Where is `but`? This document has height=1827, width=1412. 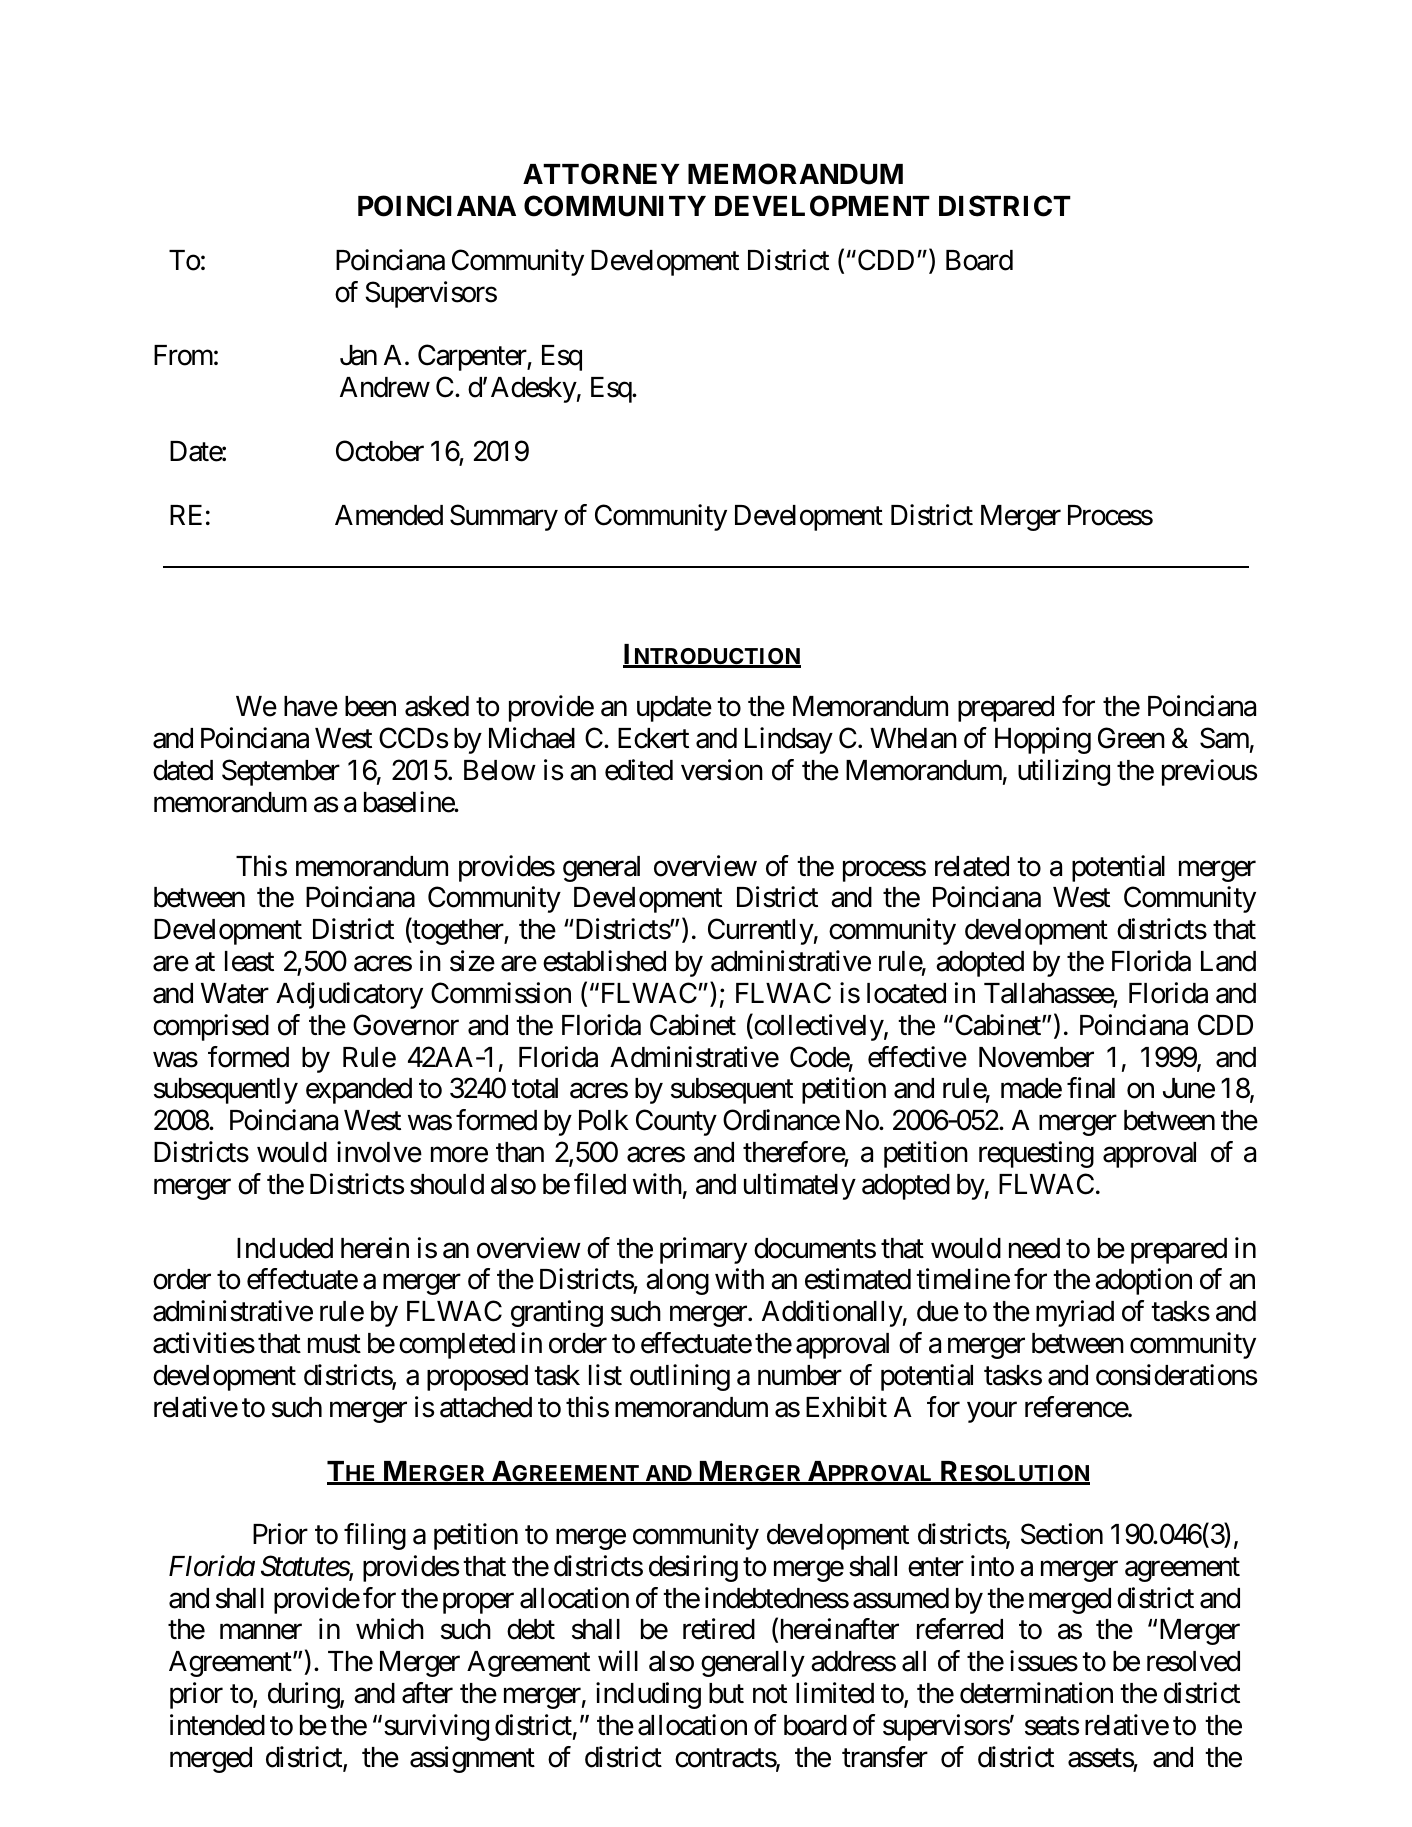
but is located at coordinates (726, 1693).
